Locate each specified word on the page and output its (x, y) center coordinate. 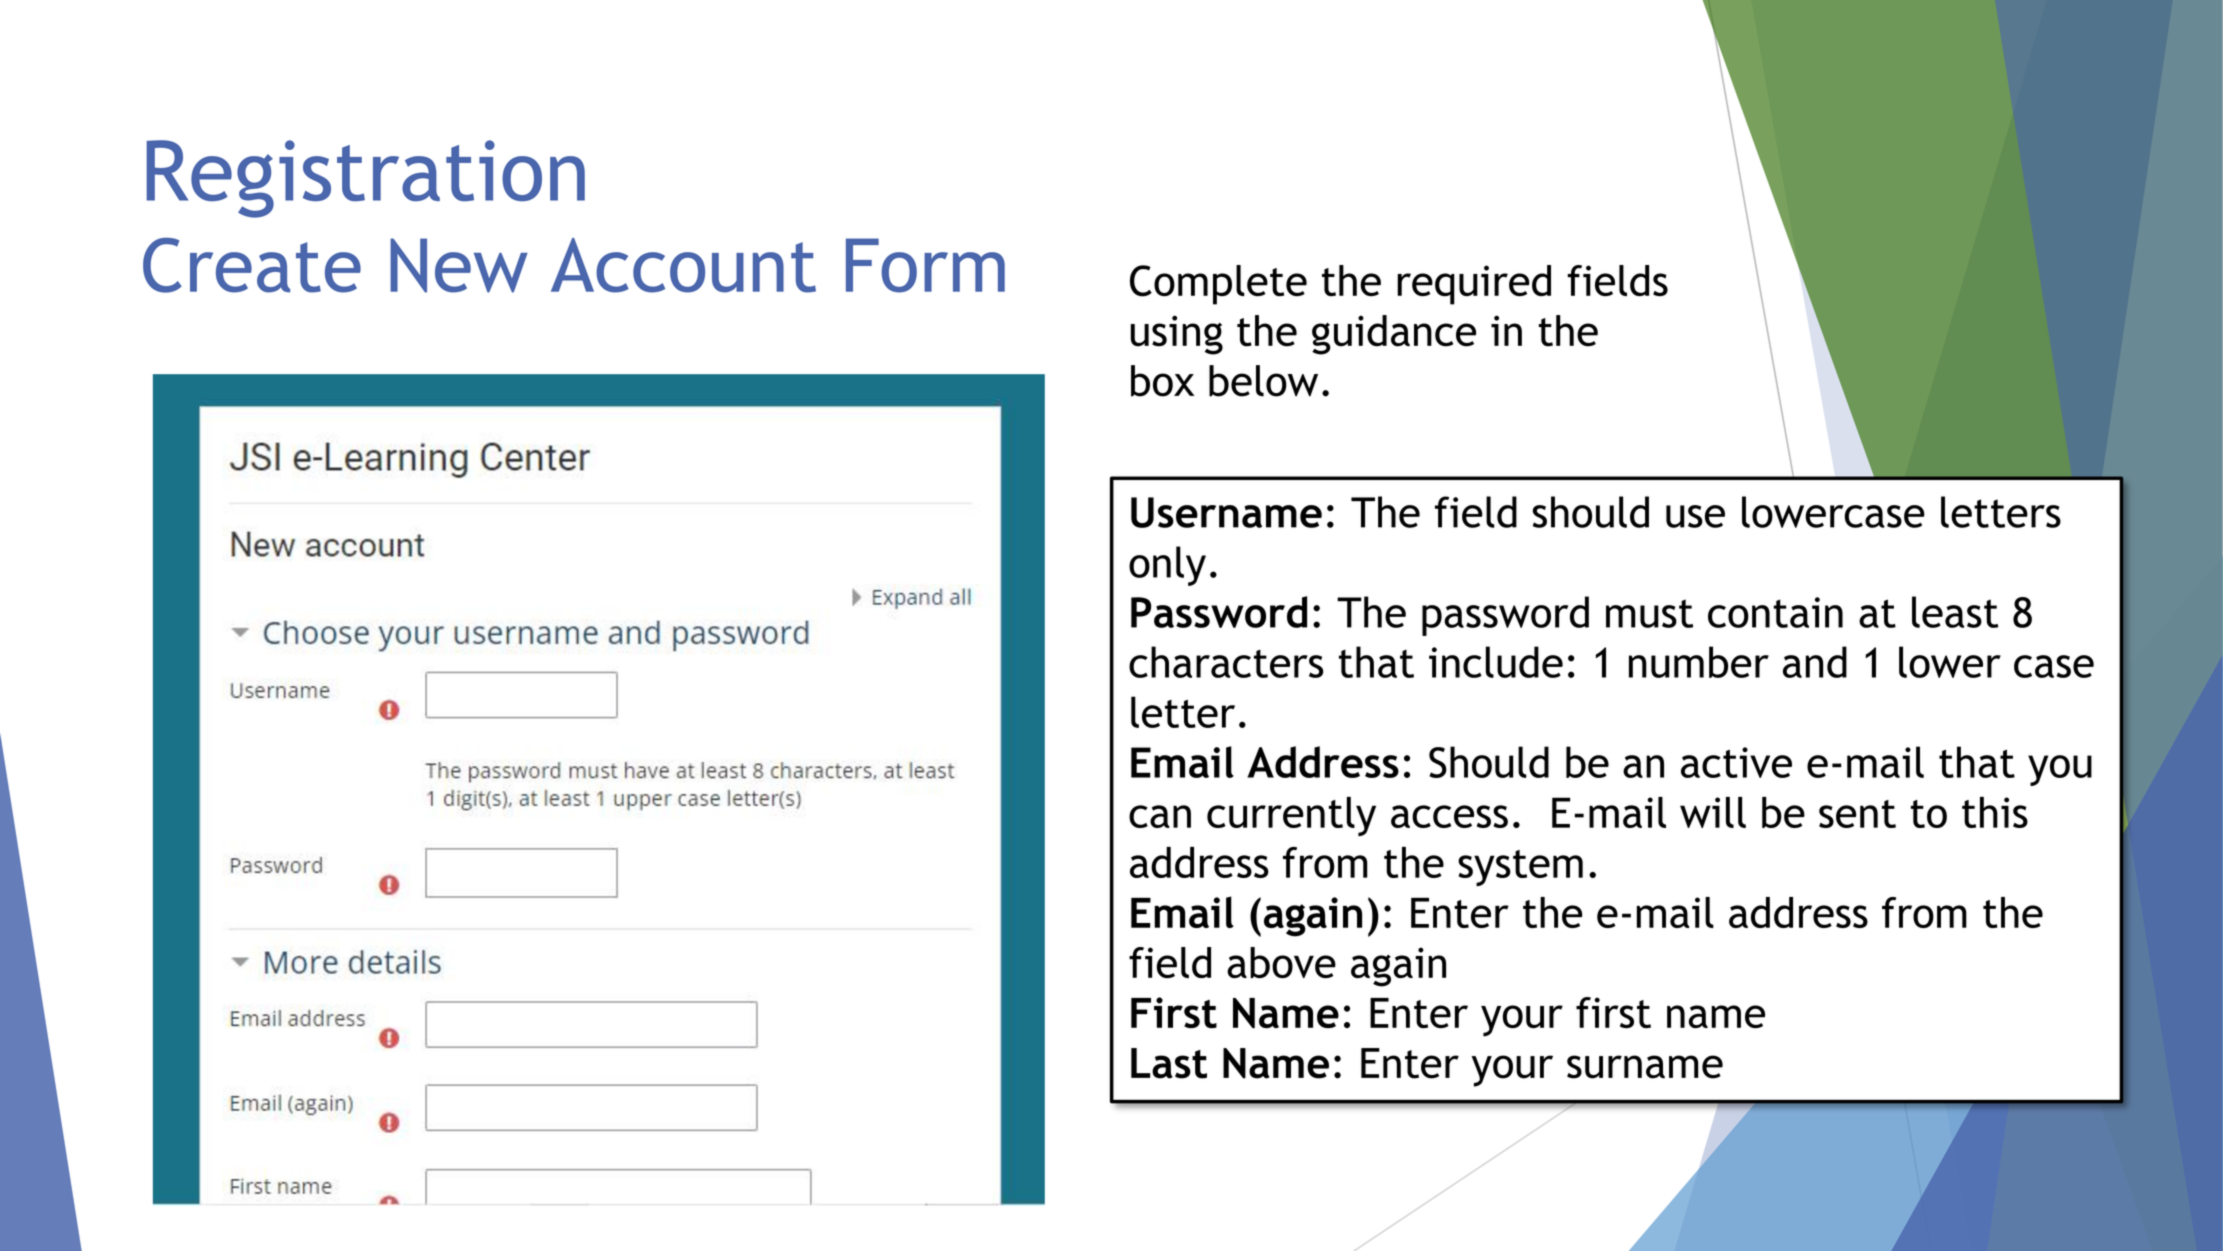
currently (1291, 816)
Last (1169, 1063)
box (1162, 381)
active (1736, 762)
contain (1775, 612)
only (1167, 566)
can (1160, 816)
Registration (366, 179)
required (1474, 285)
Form (925, 265)
